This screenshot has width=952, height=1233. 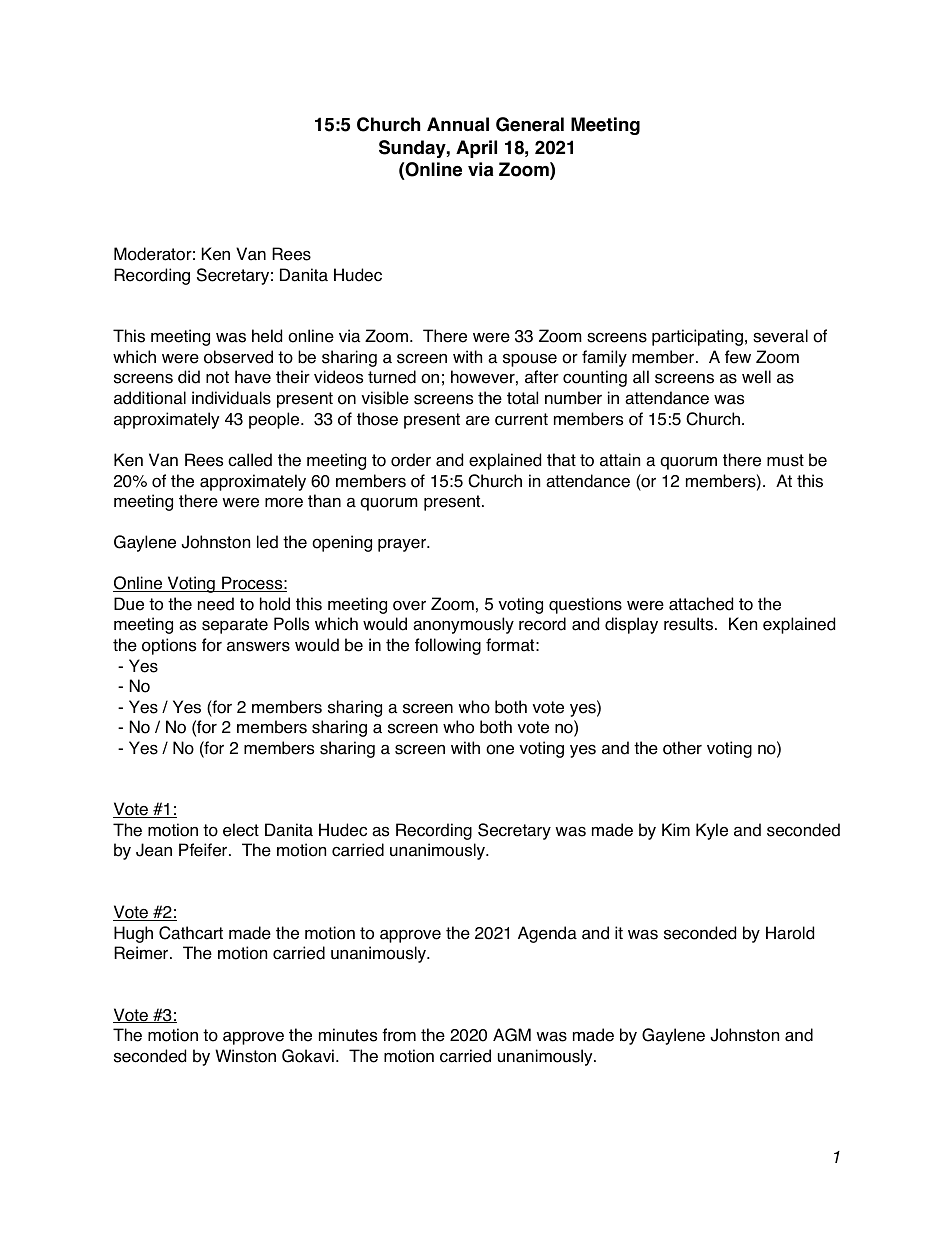 I want to click on General, so click(x=530, y=124).
